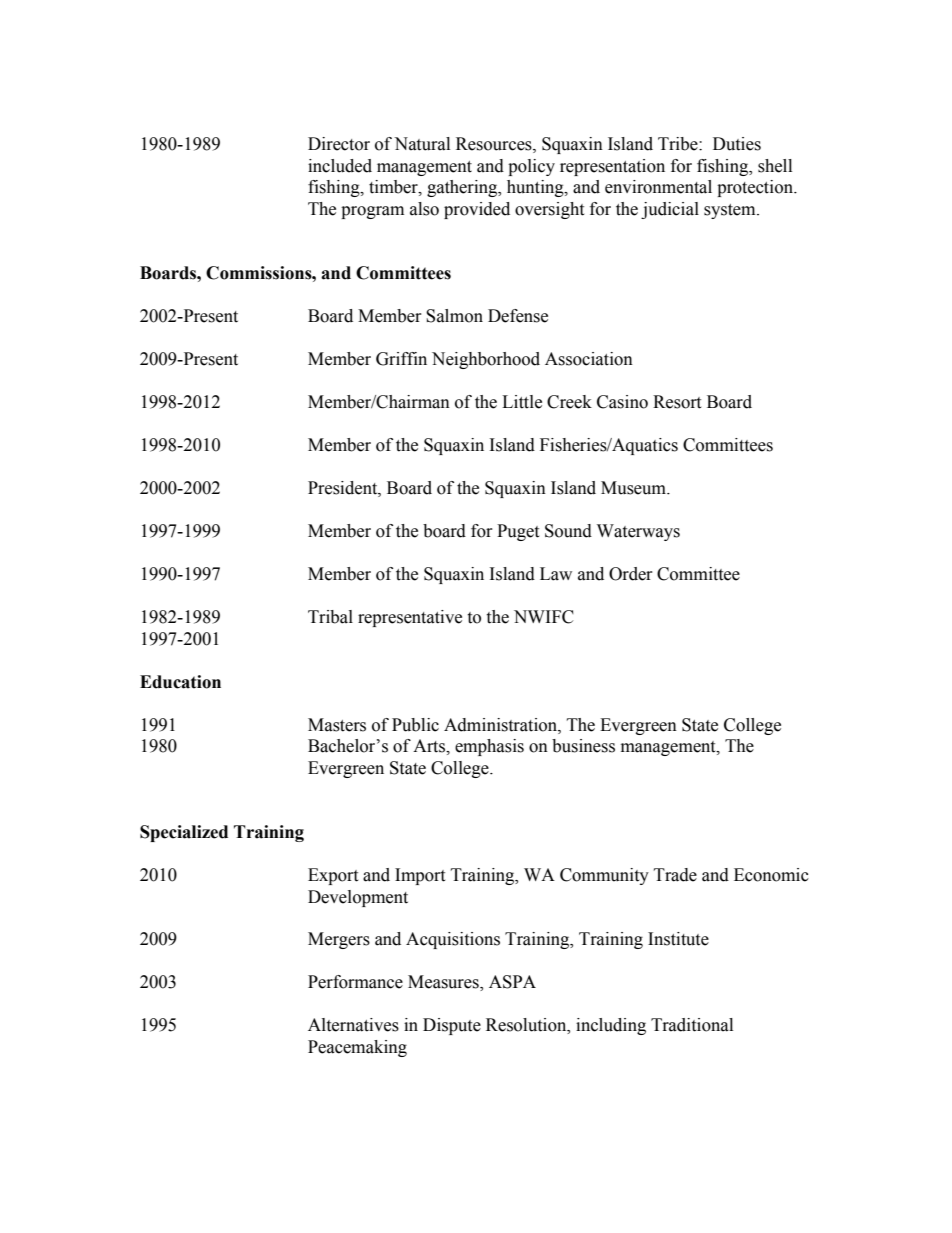  What do you see at coordinates (692, 1025) in the screenshot?
I see `Traditional` at bounding box center [692, 1025].
